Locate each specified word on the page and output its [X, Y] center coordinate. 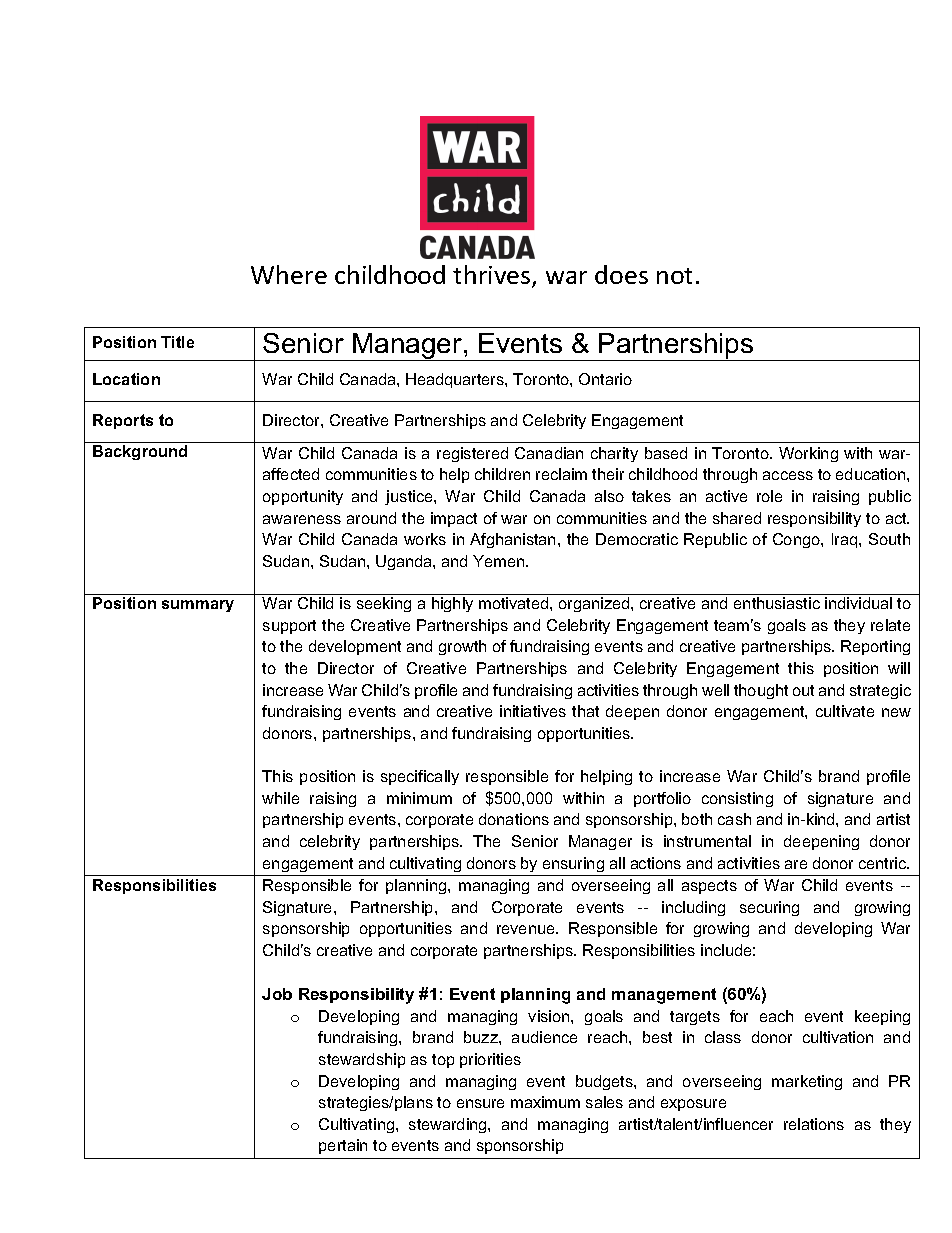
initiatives [533, 711]
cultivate [845, 711]
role [769, 496]
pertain [343, 1146]
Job [277, 994]
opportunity [303, 497]
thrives [493, 276]
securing [769, 908]
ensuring [573, 864]
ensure [480, 1103]
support [289, 627]
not [674, 276]
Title [177, 342]
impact [454, 519]
